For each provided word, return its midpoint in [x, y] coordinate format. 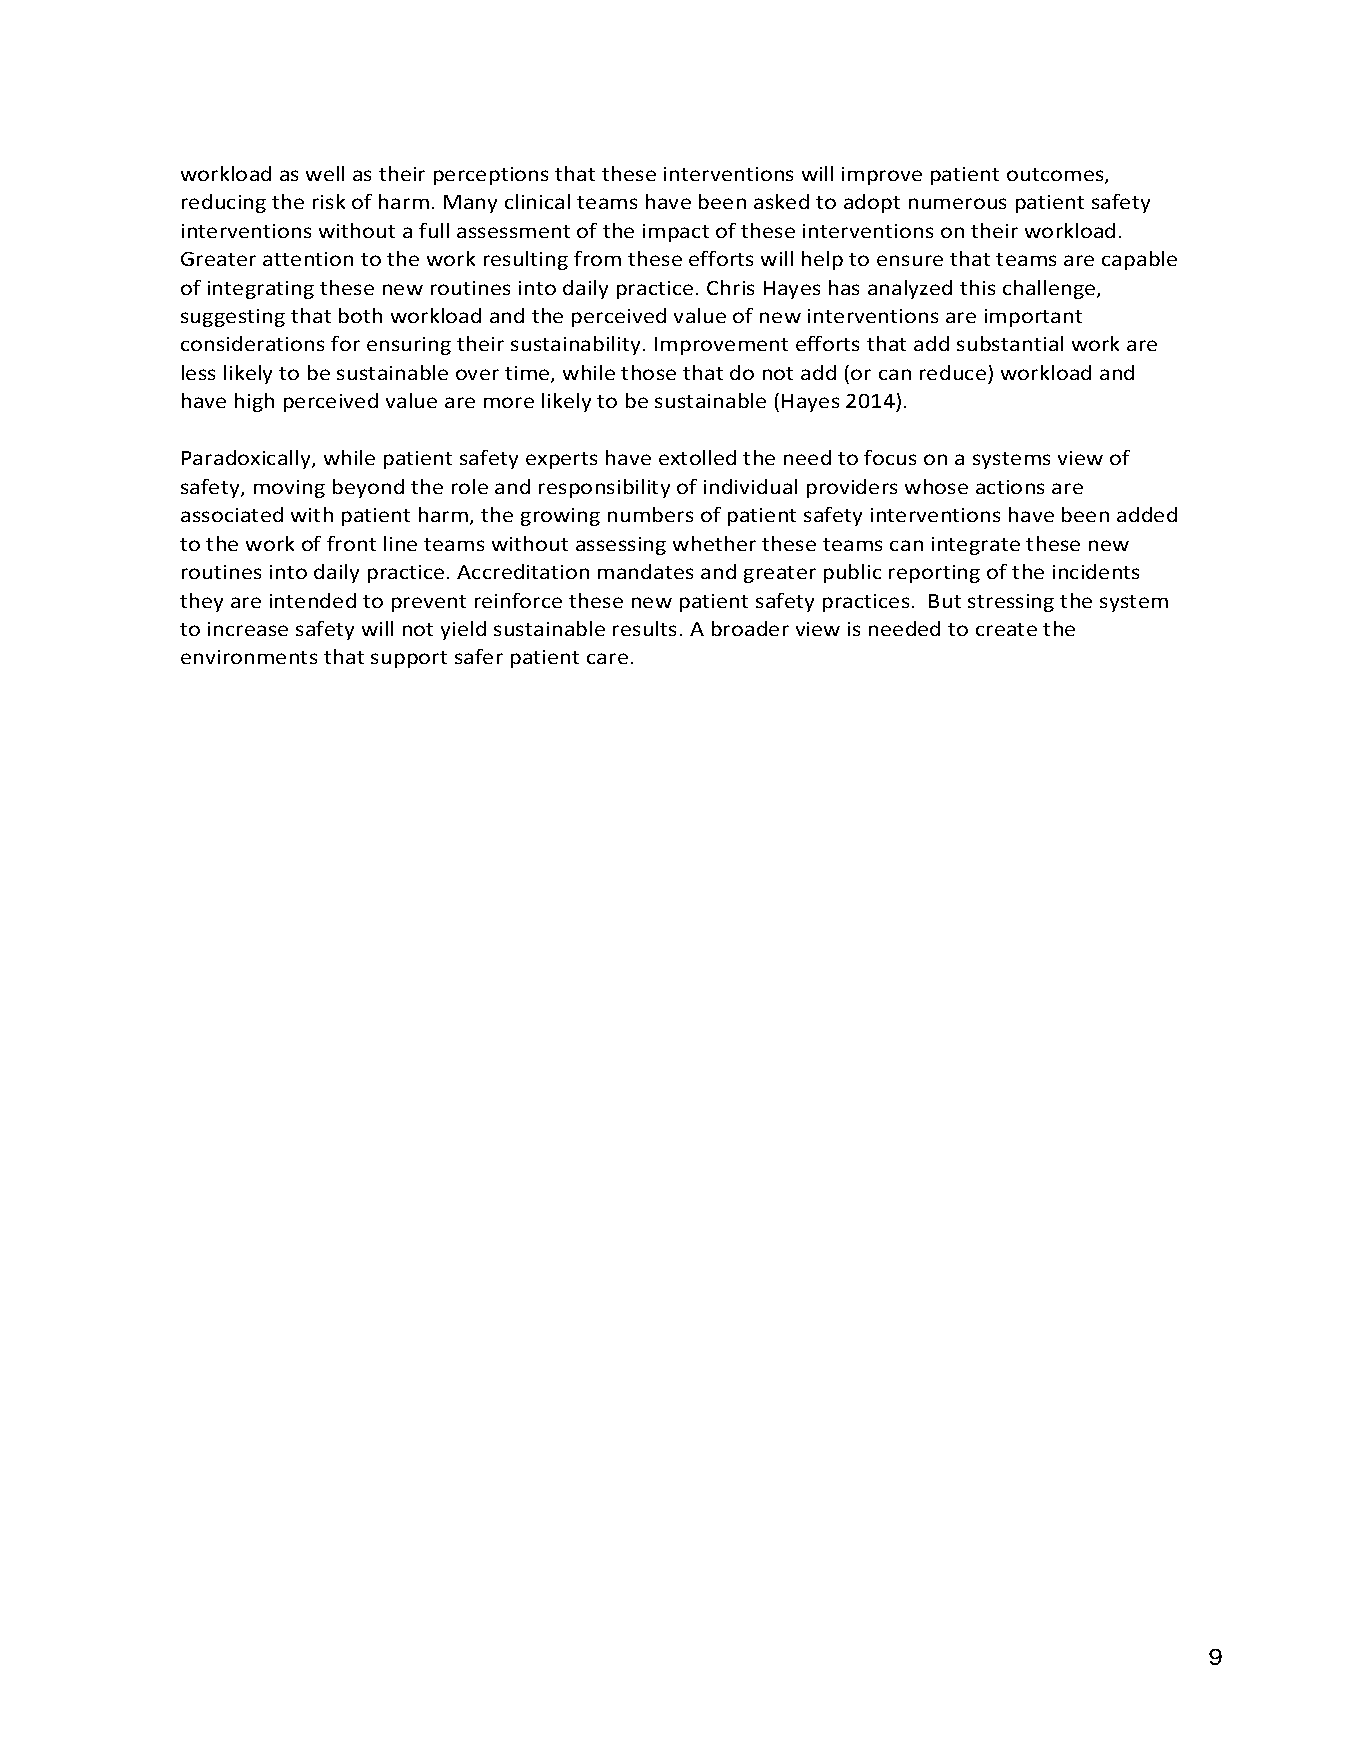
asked [781, 201]
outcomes [1056, 176]
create [1006, 629]
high [254, 402]
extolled [697, 457]
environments [249, 657]
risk [329, 201]
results [644, 628]
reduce [953, 372]
